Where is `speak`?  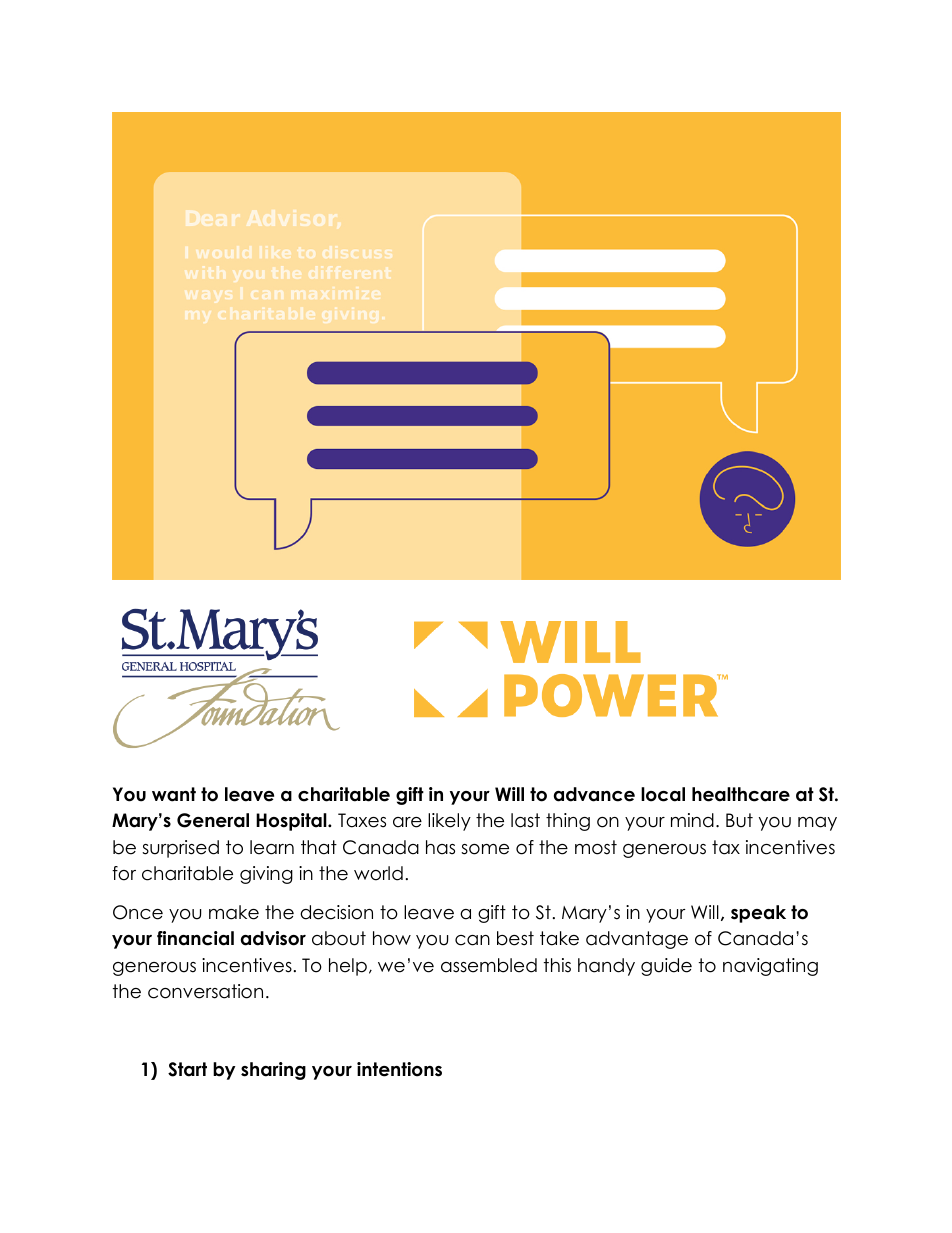 speak is located at coordinates (758, 914).
